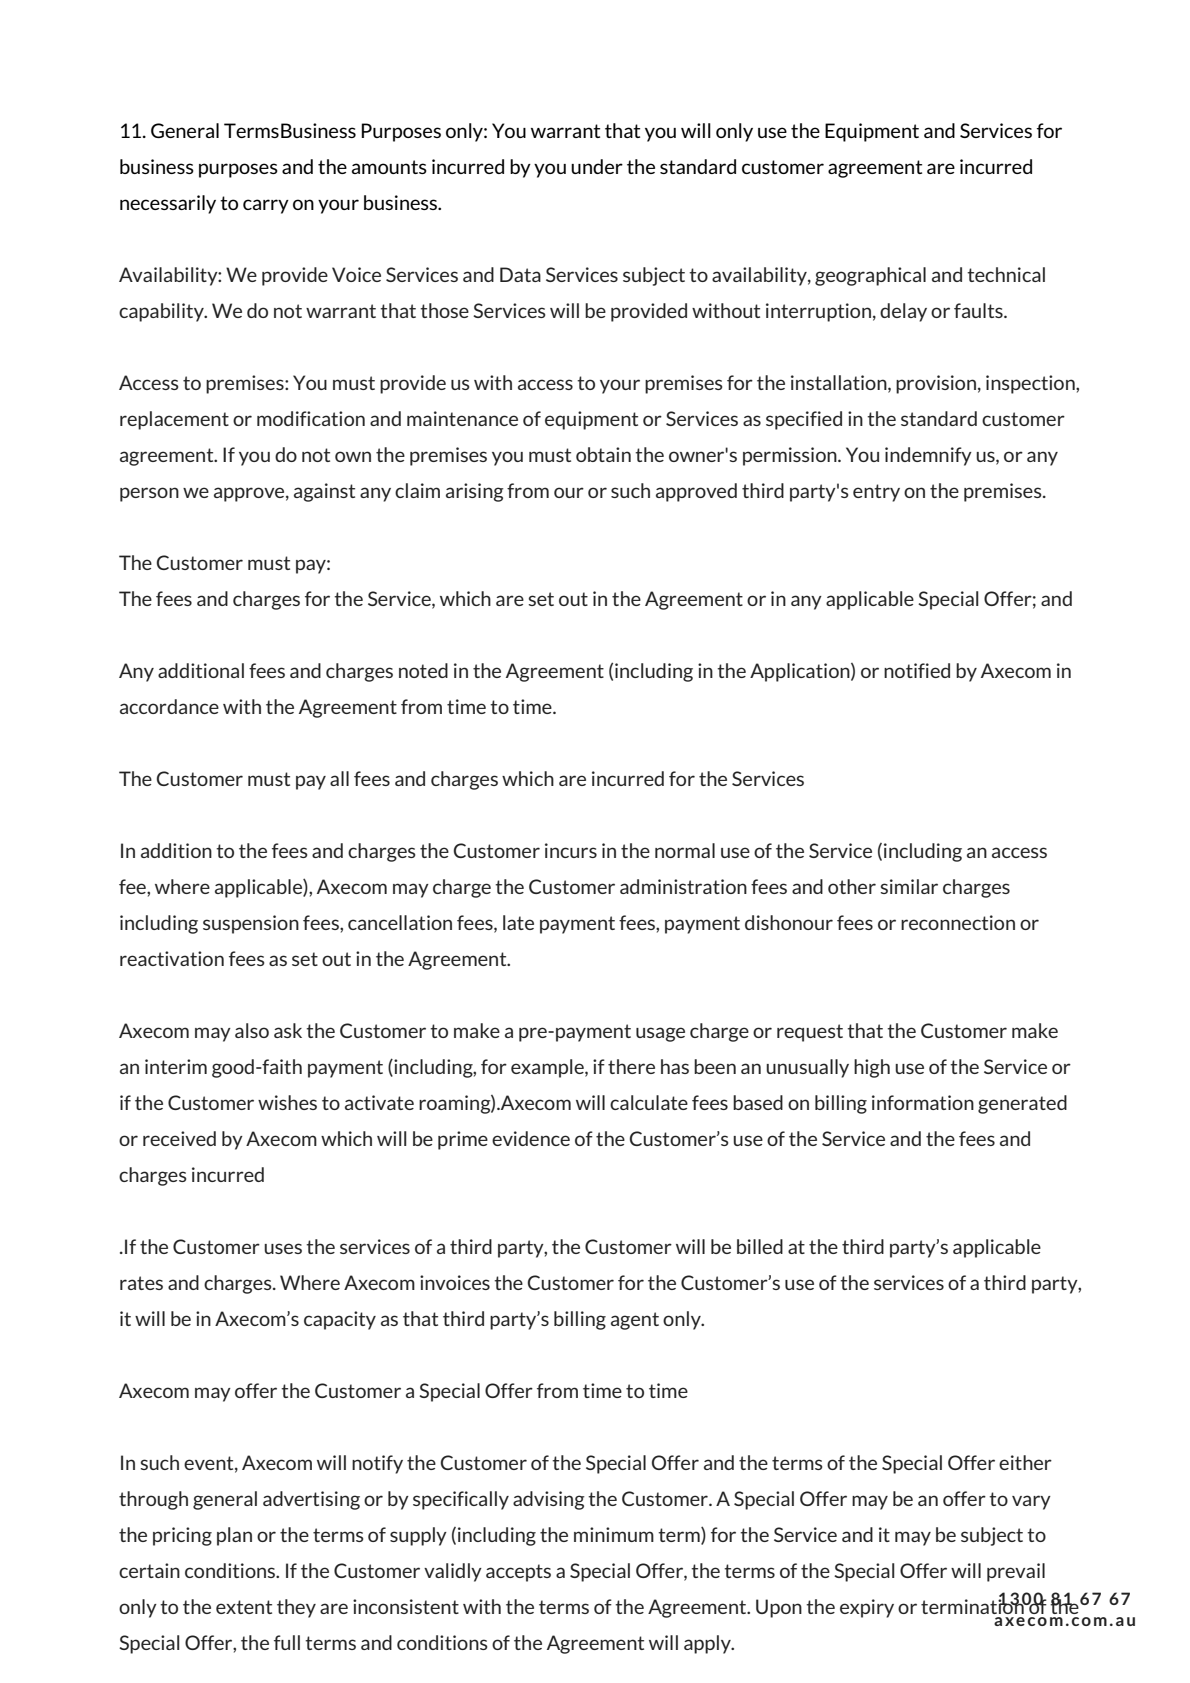 The width and height of the screenshot is (1190, 1683). I want to click on suspension, so click(251, 924).
